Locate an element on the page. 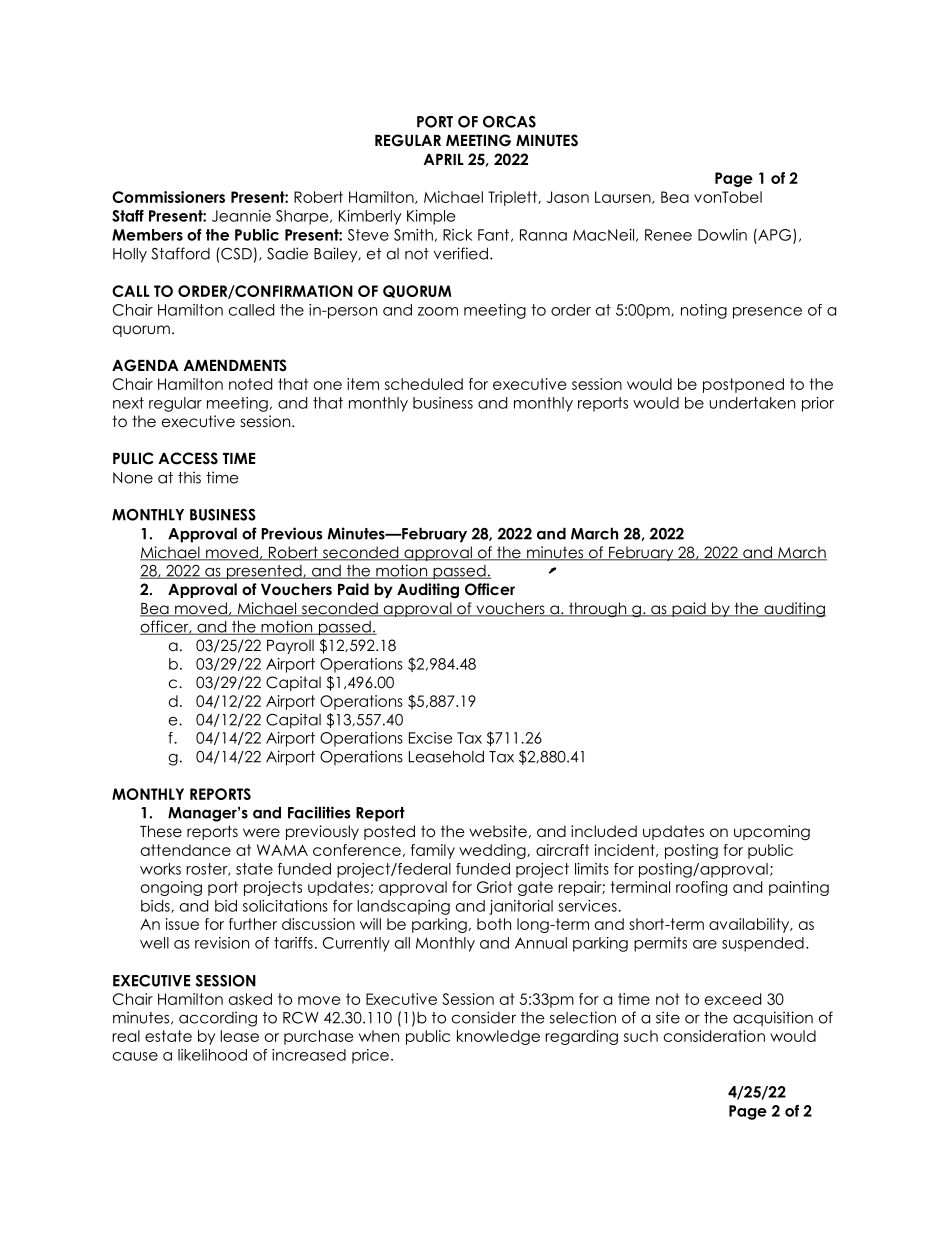 This page has width=952, height=1233. Commissioners is located at coordinates (168, 197).
